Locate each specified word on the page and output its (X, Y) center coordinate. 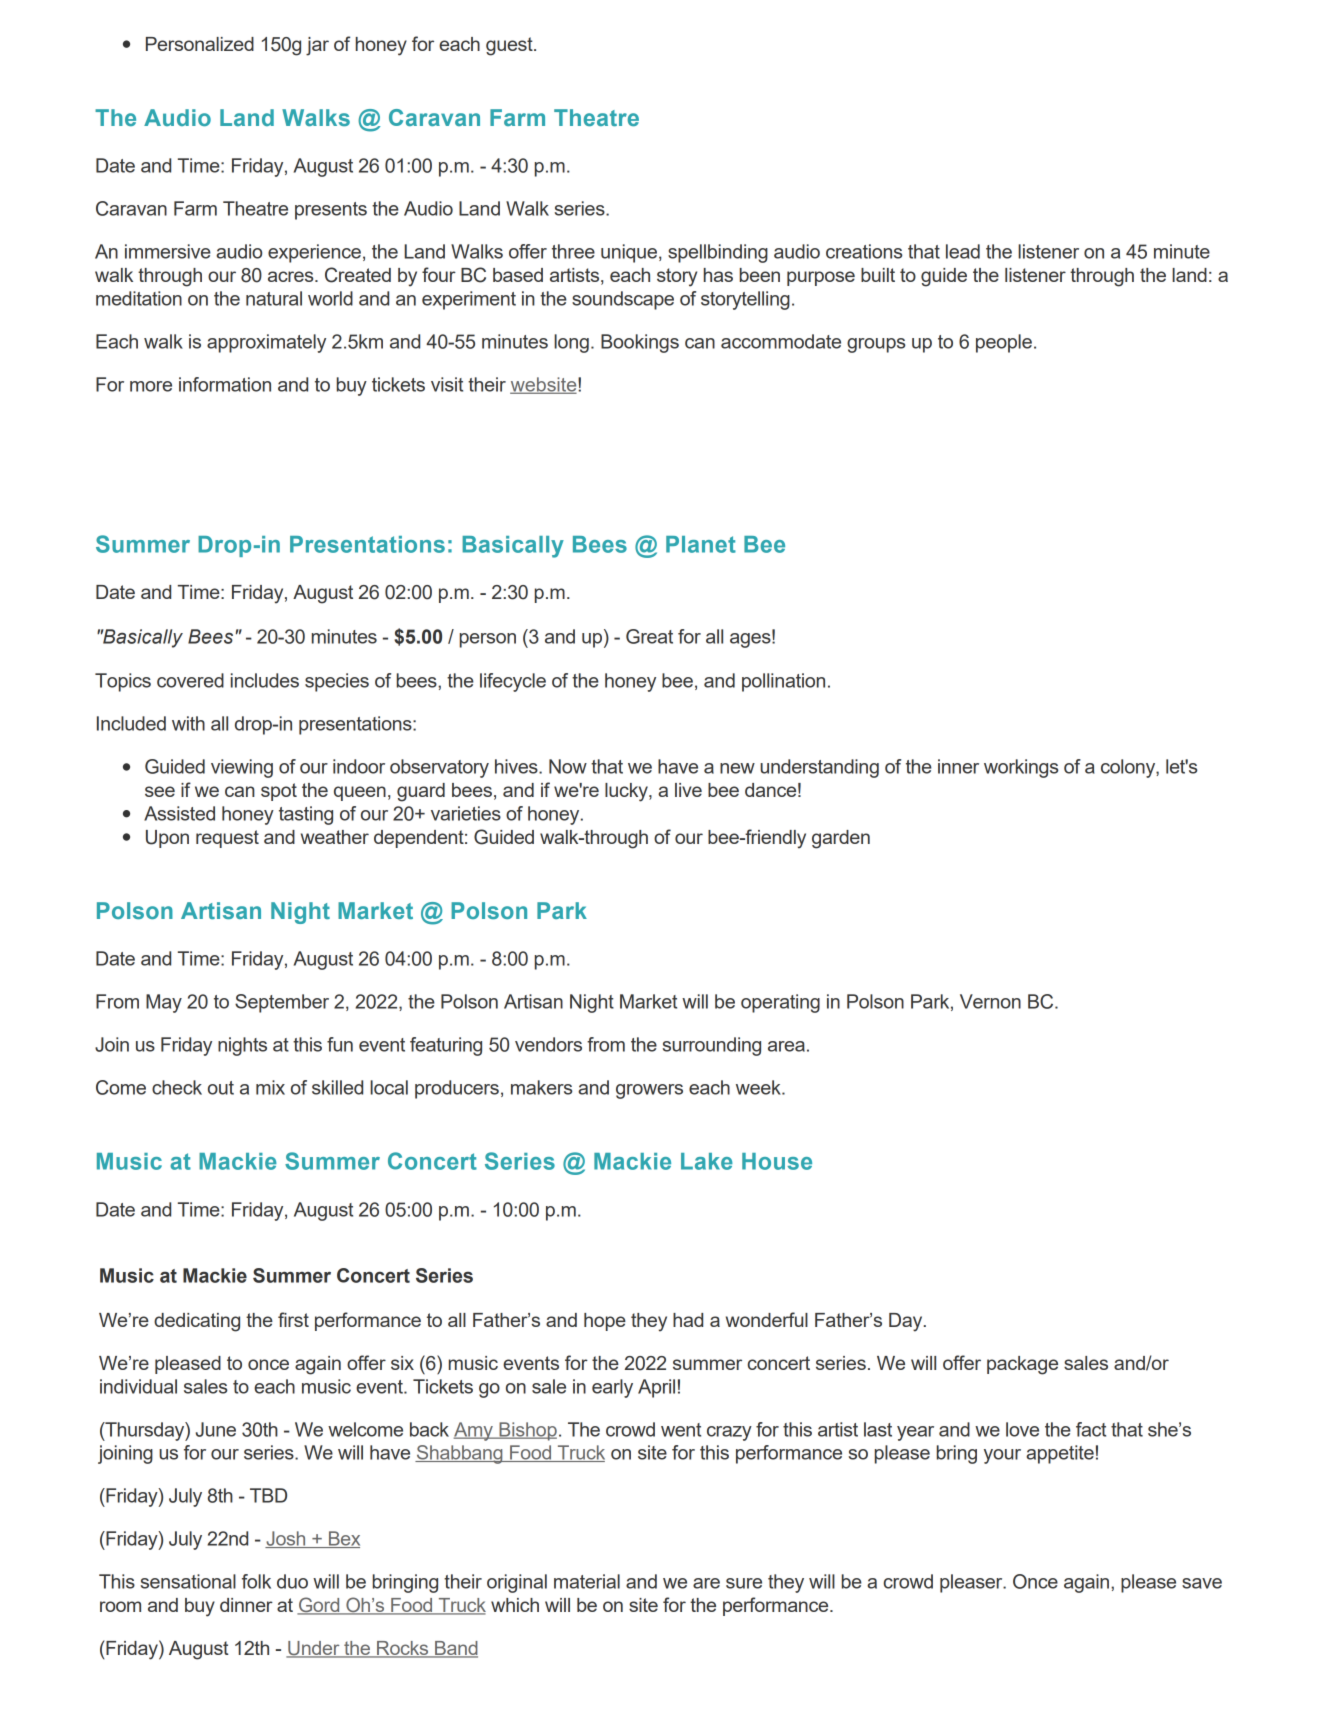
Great (649, 636)
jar (317, 46)
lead (963, 251)
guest (510, 46)
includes (265, 680)
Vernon (990, 1001)
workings (1021, 768)
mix (270, 1087)
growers (649, 1091)
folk (256, 1581)
